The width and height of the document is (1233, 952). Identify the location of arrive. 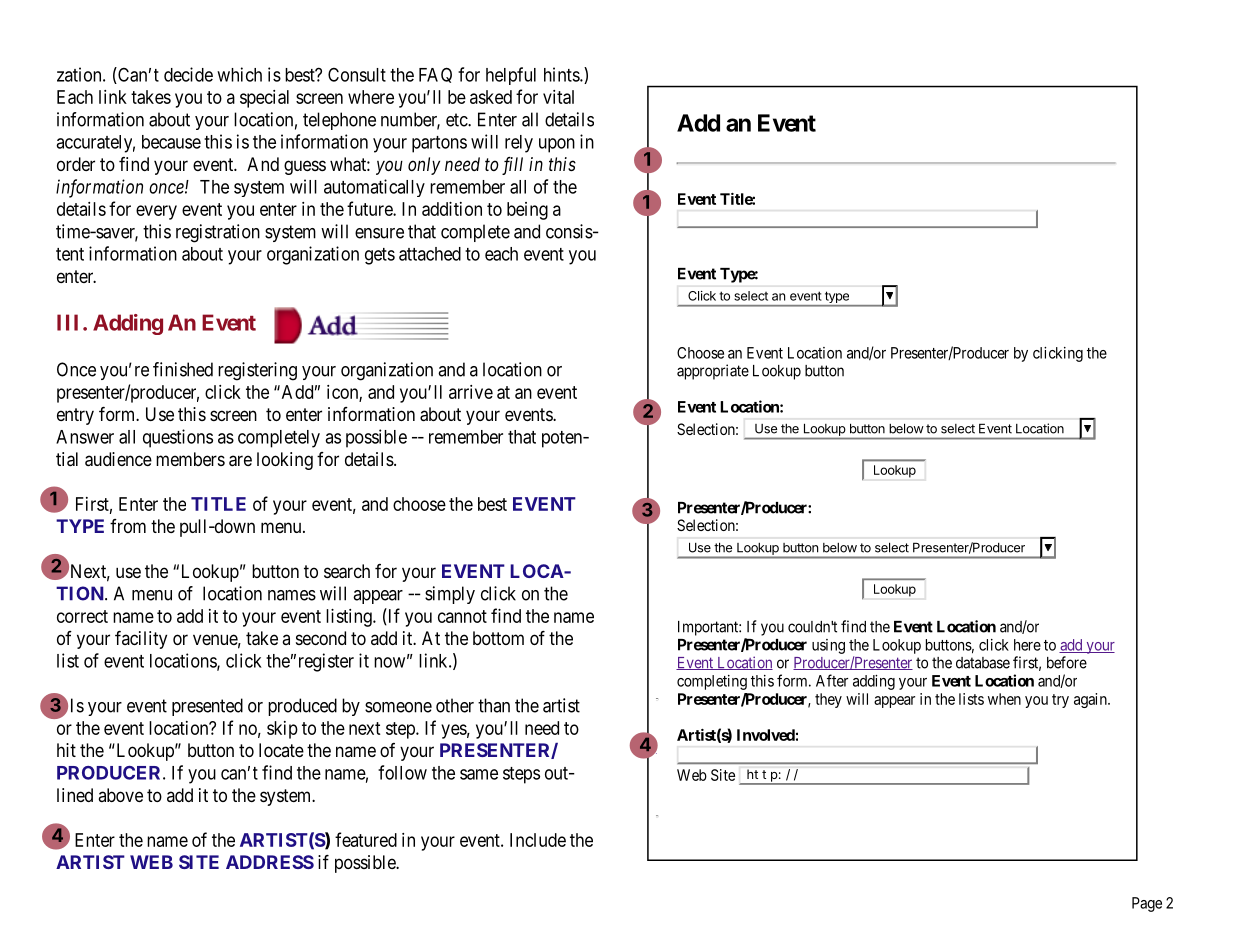
(471, 392).
